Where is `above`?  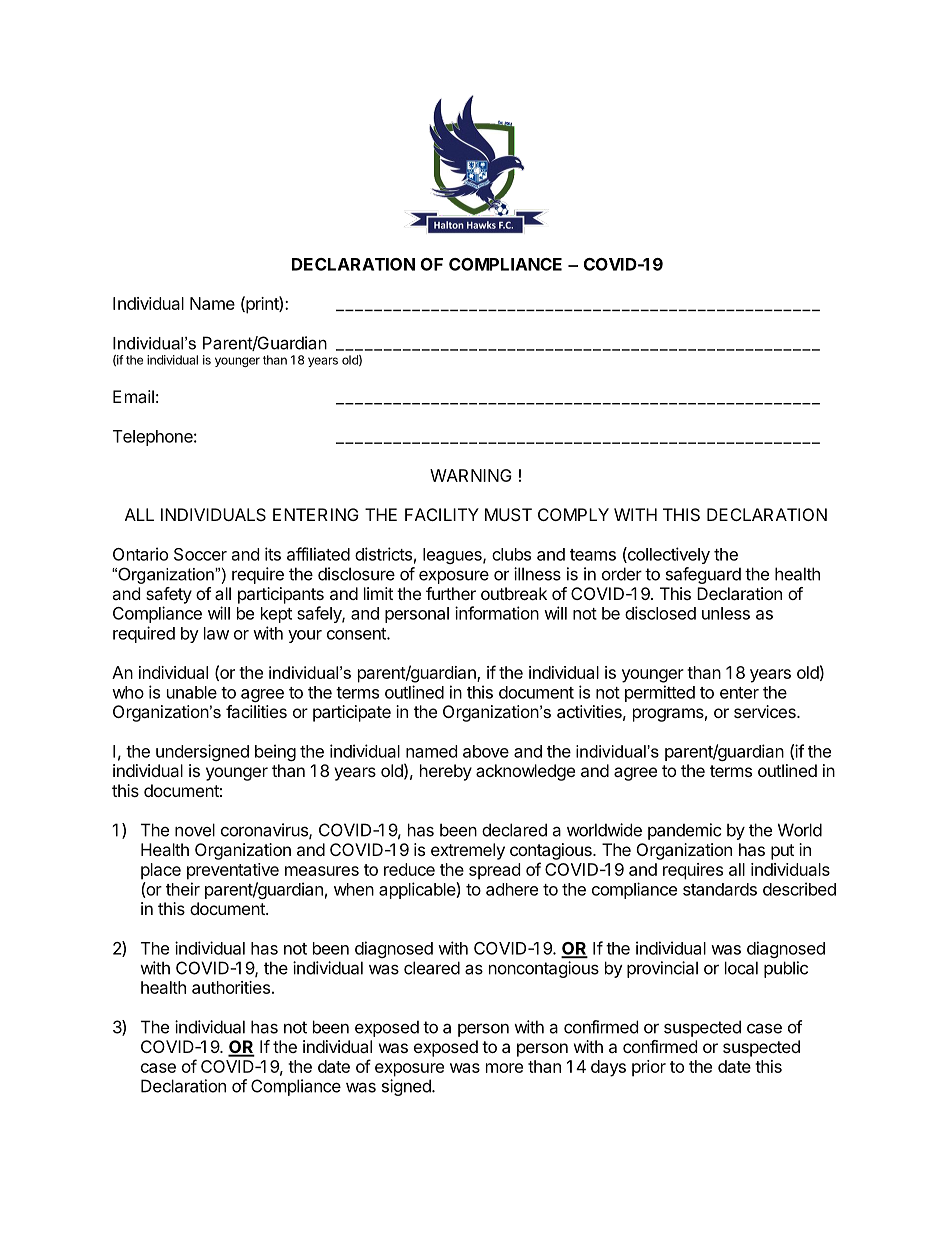 above is located at coordinates (486, 751).
